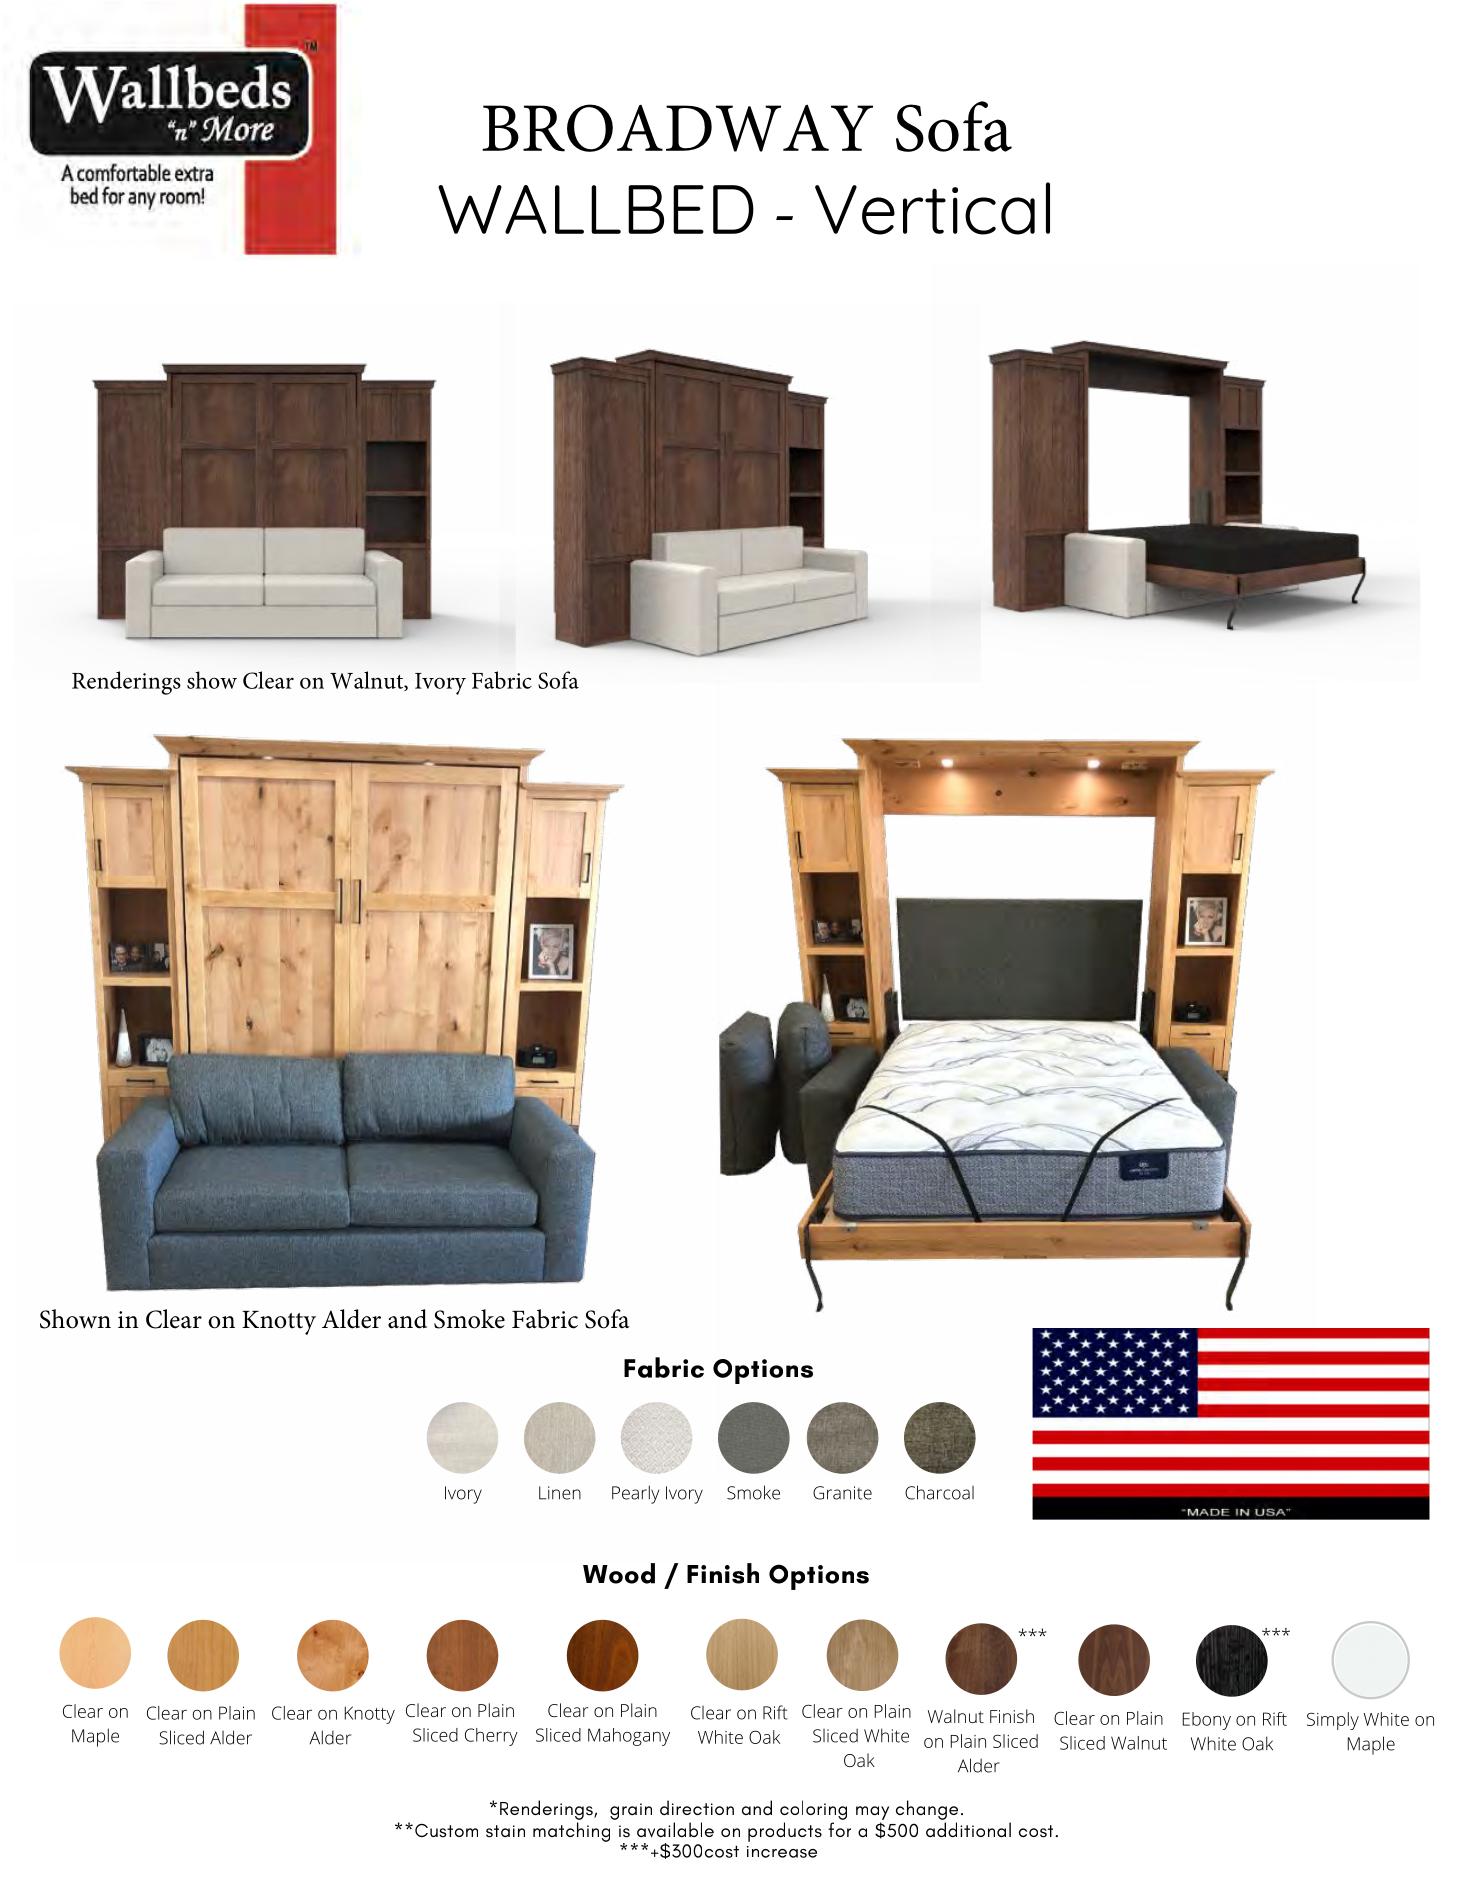  What do you see at coordinates (939, 1492) in the screenshot?
I see `Charcoal` at bounding box center [939, 1492].
